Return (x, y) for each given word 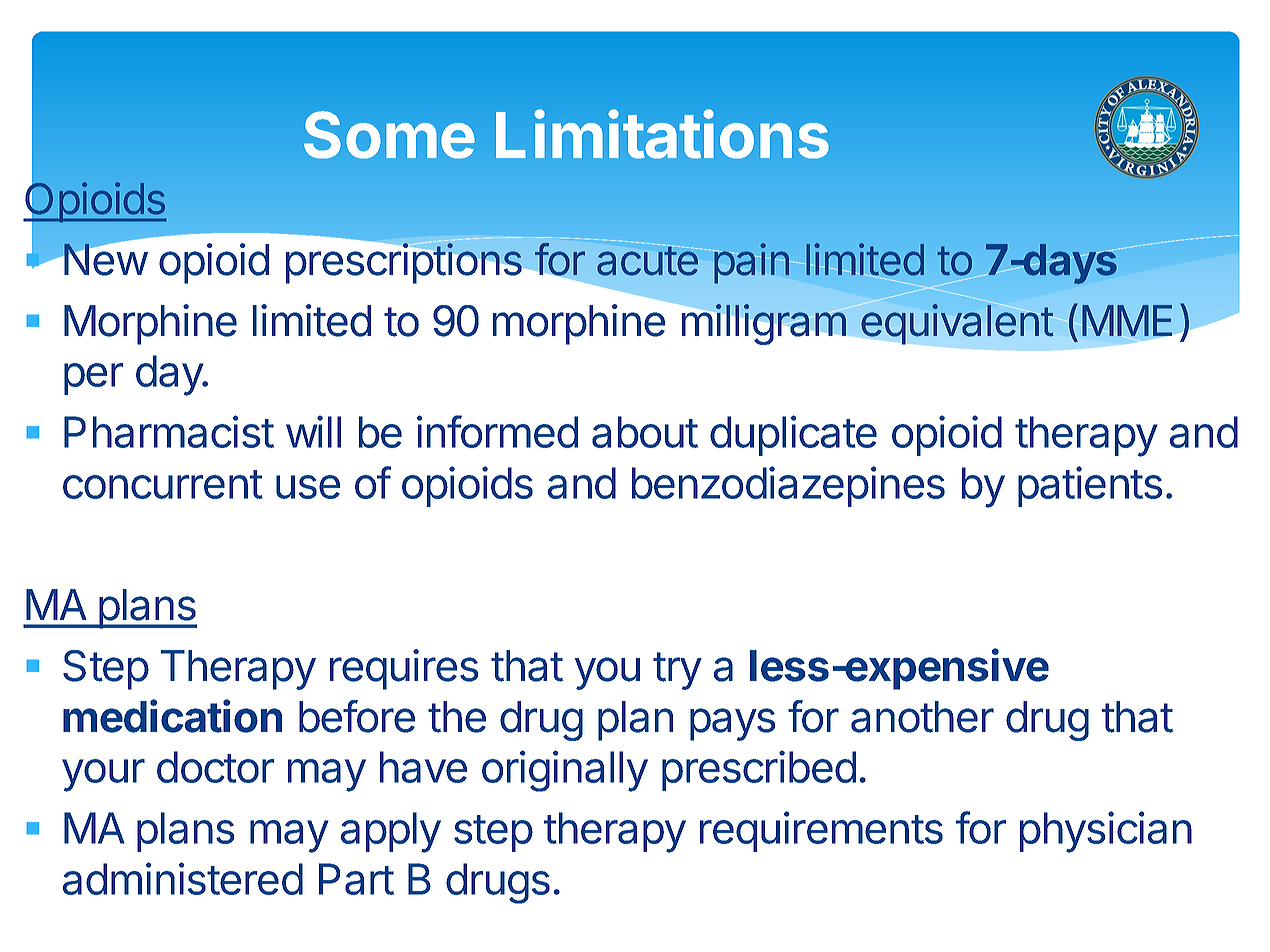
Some (389, 135)
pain (752, 263)
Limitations (662, 134)
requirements (821, 831)
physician (1106, 832)
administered (183, 878)
